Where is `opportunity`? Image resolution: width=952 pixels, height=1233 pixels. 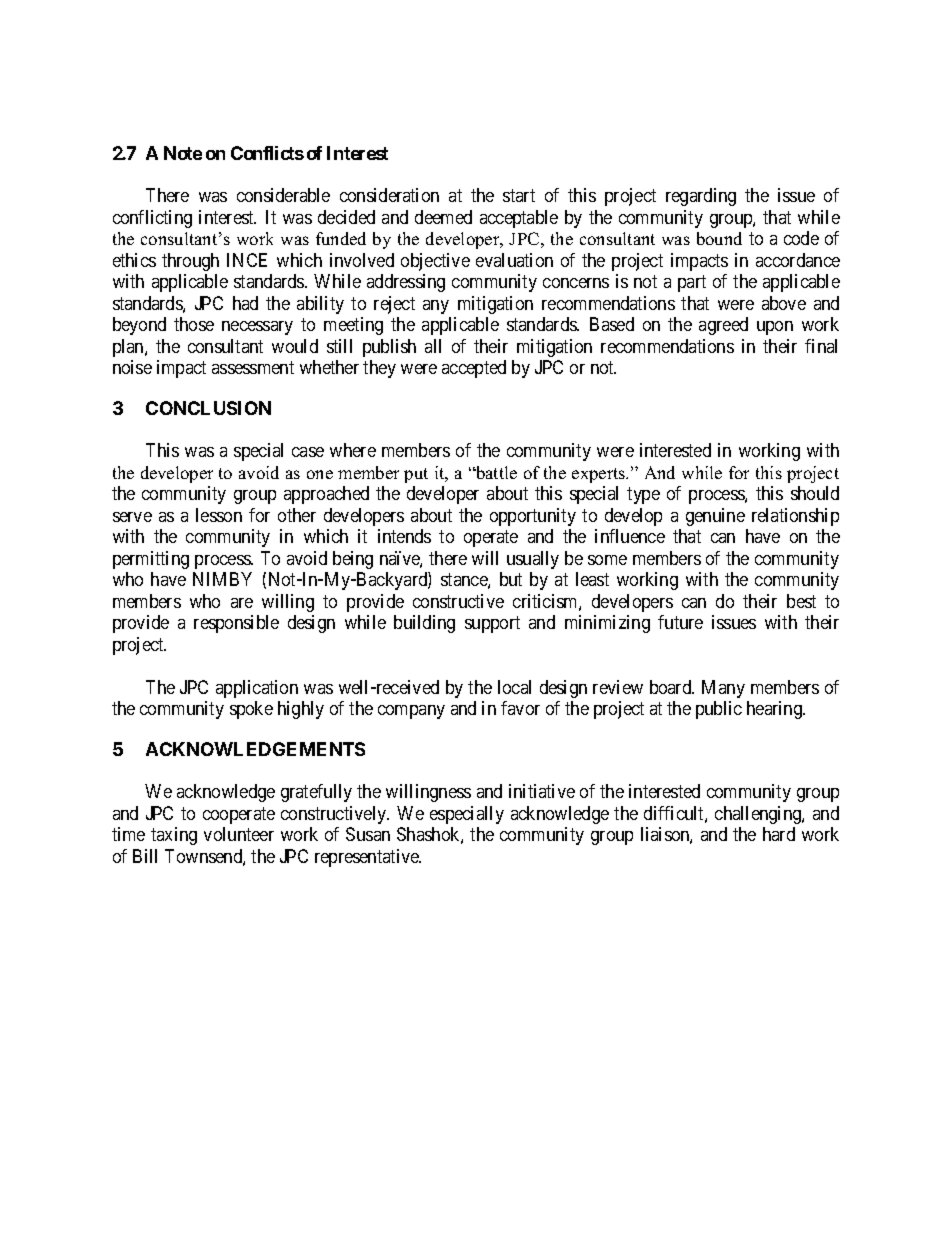 opportunity is located at coordinates (533, 517).
